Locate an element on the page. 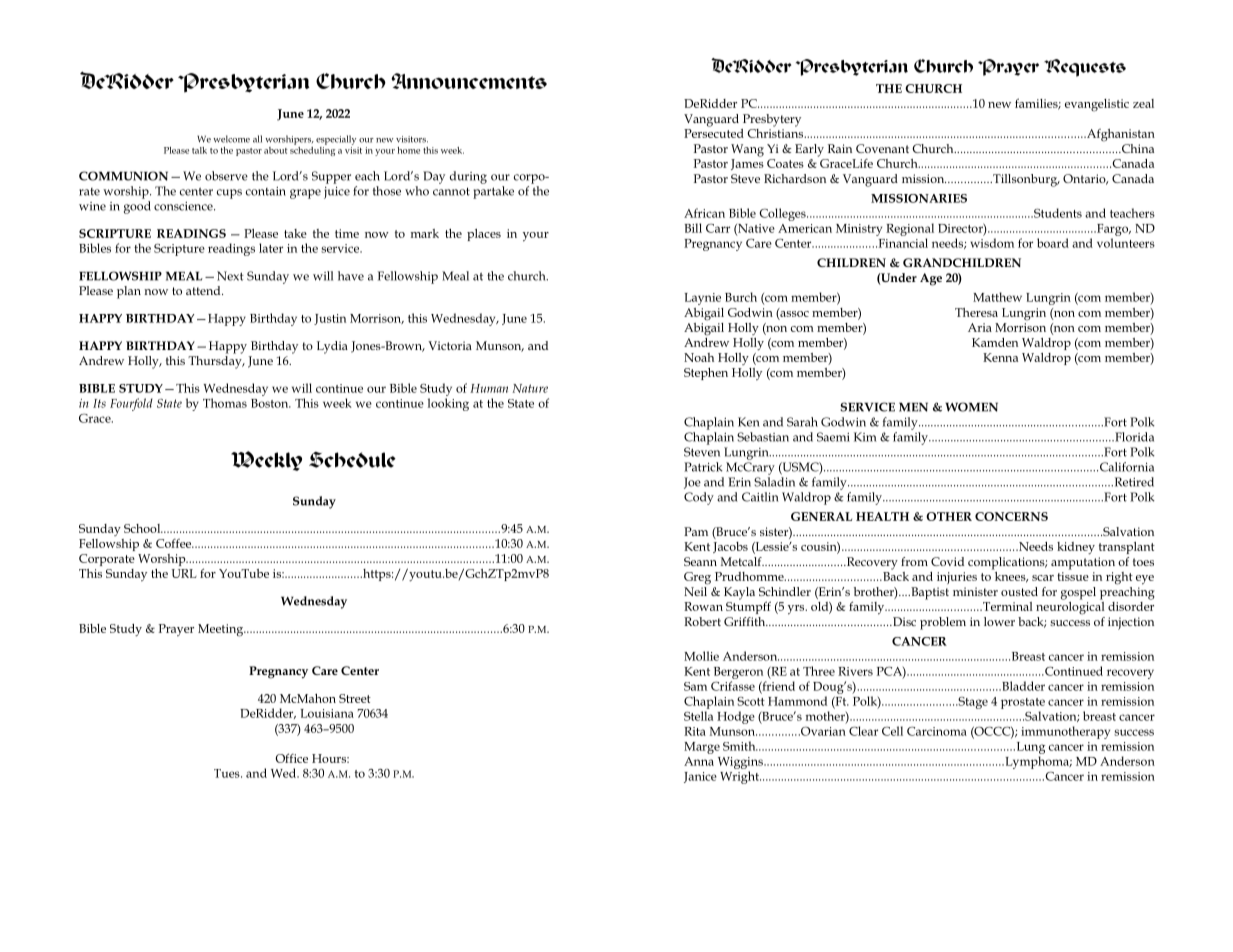 The height and width of the document is (952, 1233). Nature is located at coordinates (530, 388).
